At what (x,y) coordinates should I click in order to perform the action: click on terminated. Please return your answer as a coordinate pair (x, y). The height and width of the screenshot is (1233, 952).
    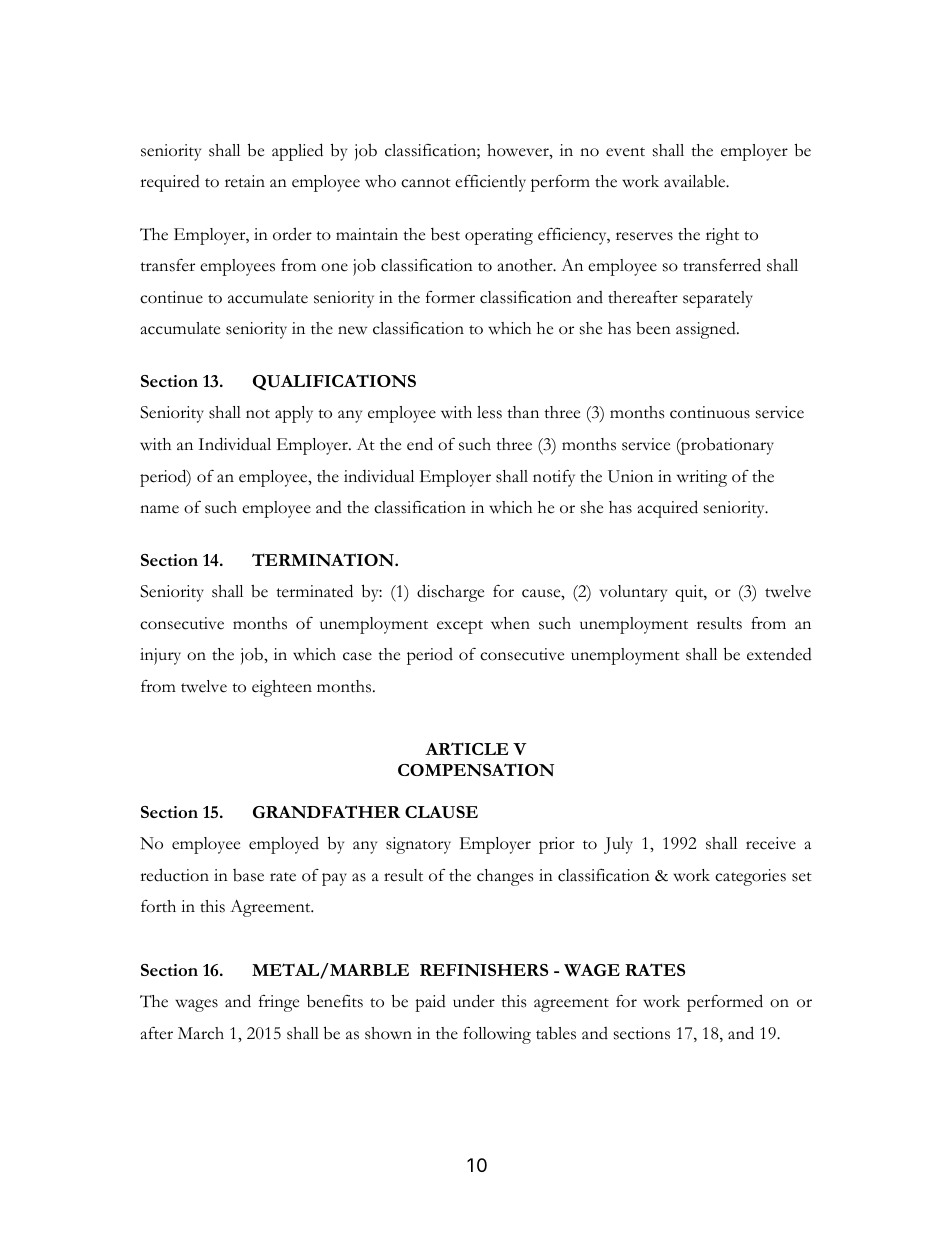
    Looking at the image, I should click on (314, 591).
